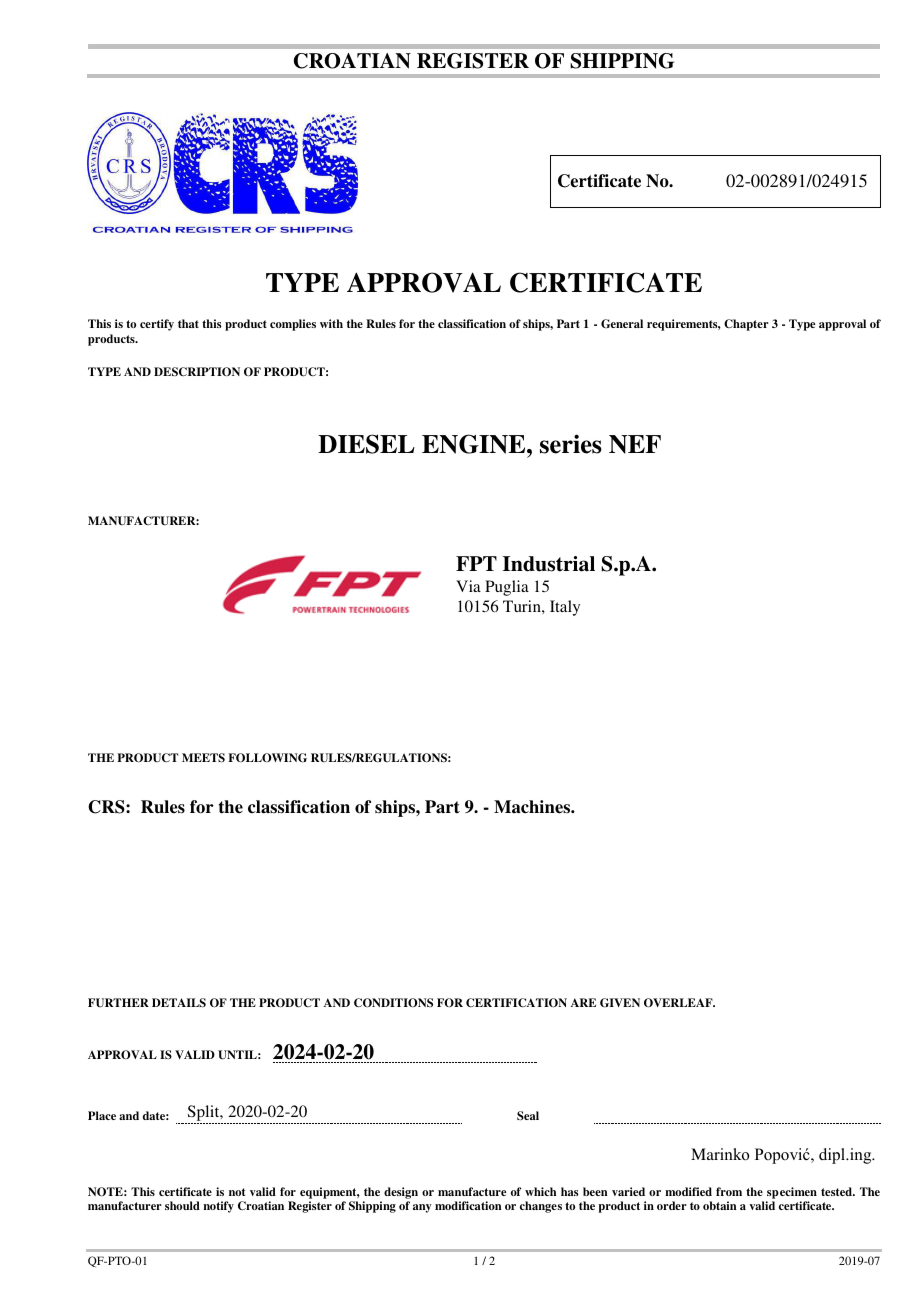 This screenshot has width=924, height=1308. What do you see at coordinates (179, 1003) in the screenshot?
I see `DETAILS` at bounding box center [179, 1003].
